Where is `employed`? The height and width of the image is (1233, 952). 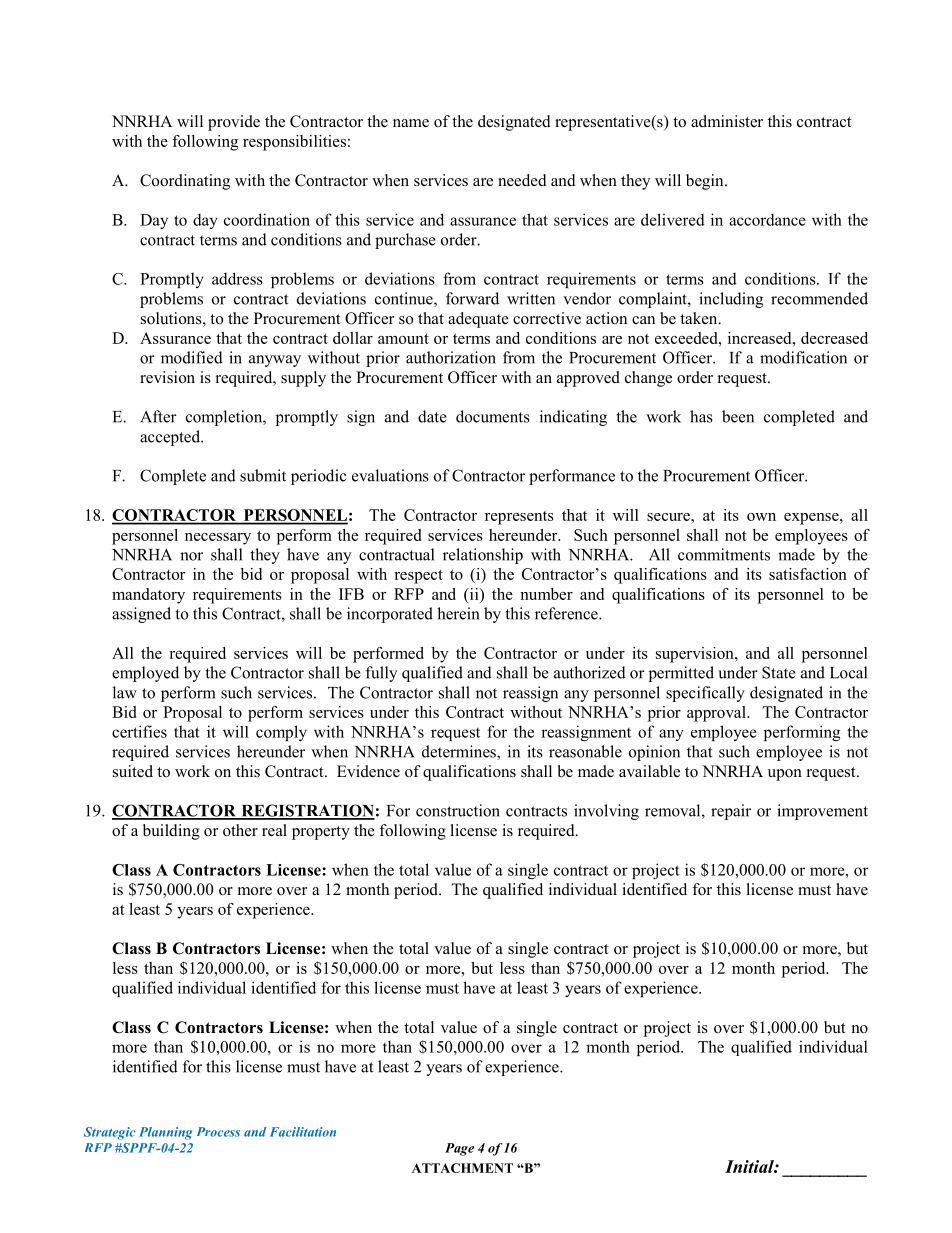
employed is located at coordinates (145, 674).
